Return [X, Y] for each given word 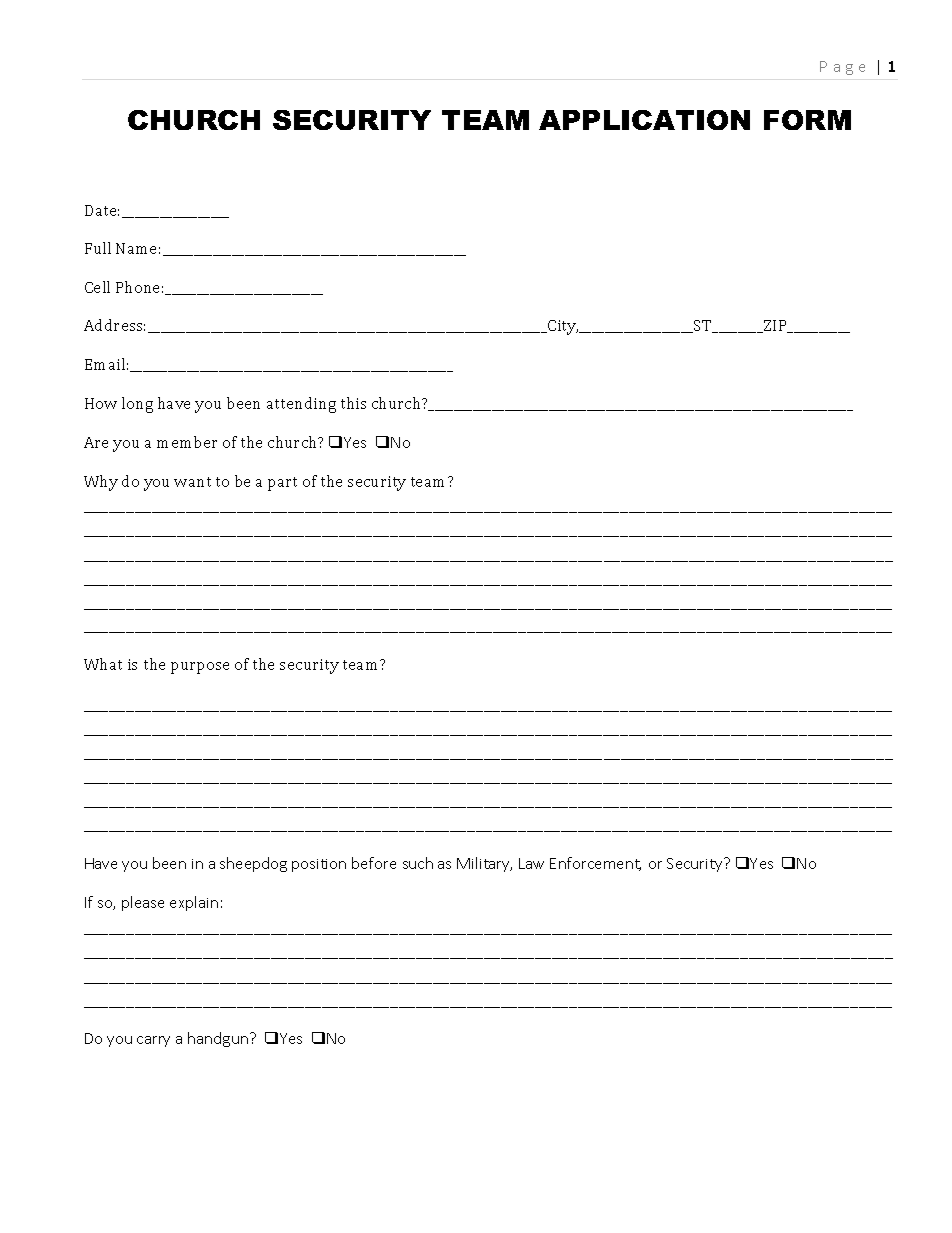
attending [301, 405]
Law [531, 863]
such [418, 863]
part [282, 484]
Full [98, 248]
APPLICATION [644, 120]
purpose [200, 668]
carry [153, 1041]
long [137, 405]
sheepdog [253, 864]
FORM [807, 120]
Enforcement [595, 864]
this [353, 403]
